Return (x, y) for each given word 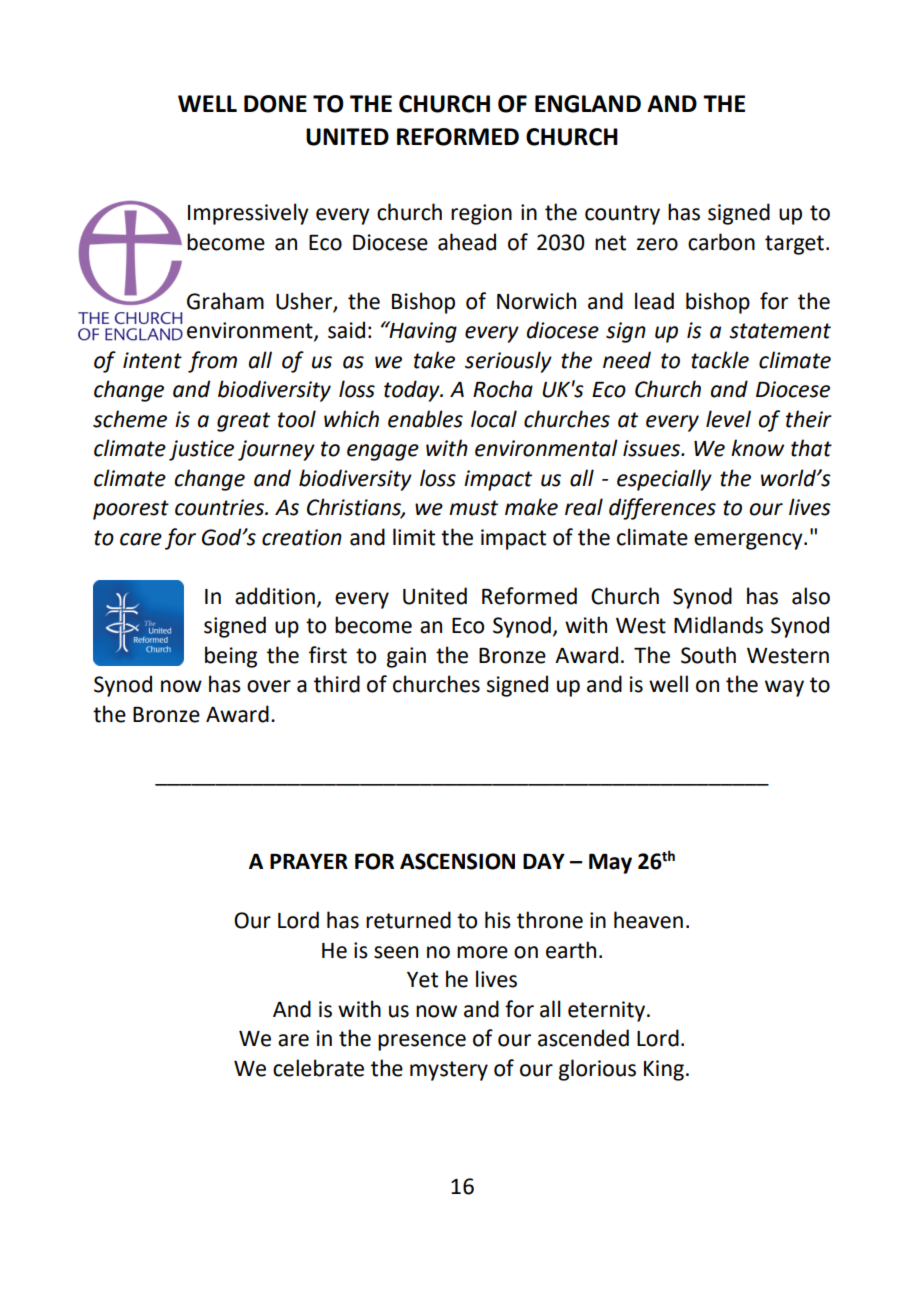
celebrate (318, 1068)
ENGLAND (588, 104)
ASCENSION (457, 861)
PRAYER (309, 861)
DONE (275, 104)
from (212, 362)
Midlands (718, 625)
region (481, 214)
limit (414, 537)
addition (275, 596)
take (434, 360)
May (610, 864)
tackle (720, 360)
